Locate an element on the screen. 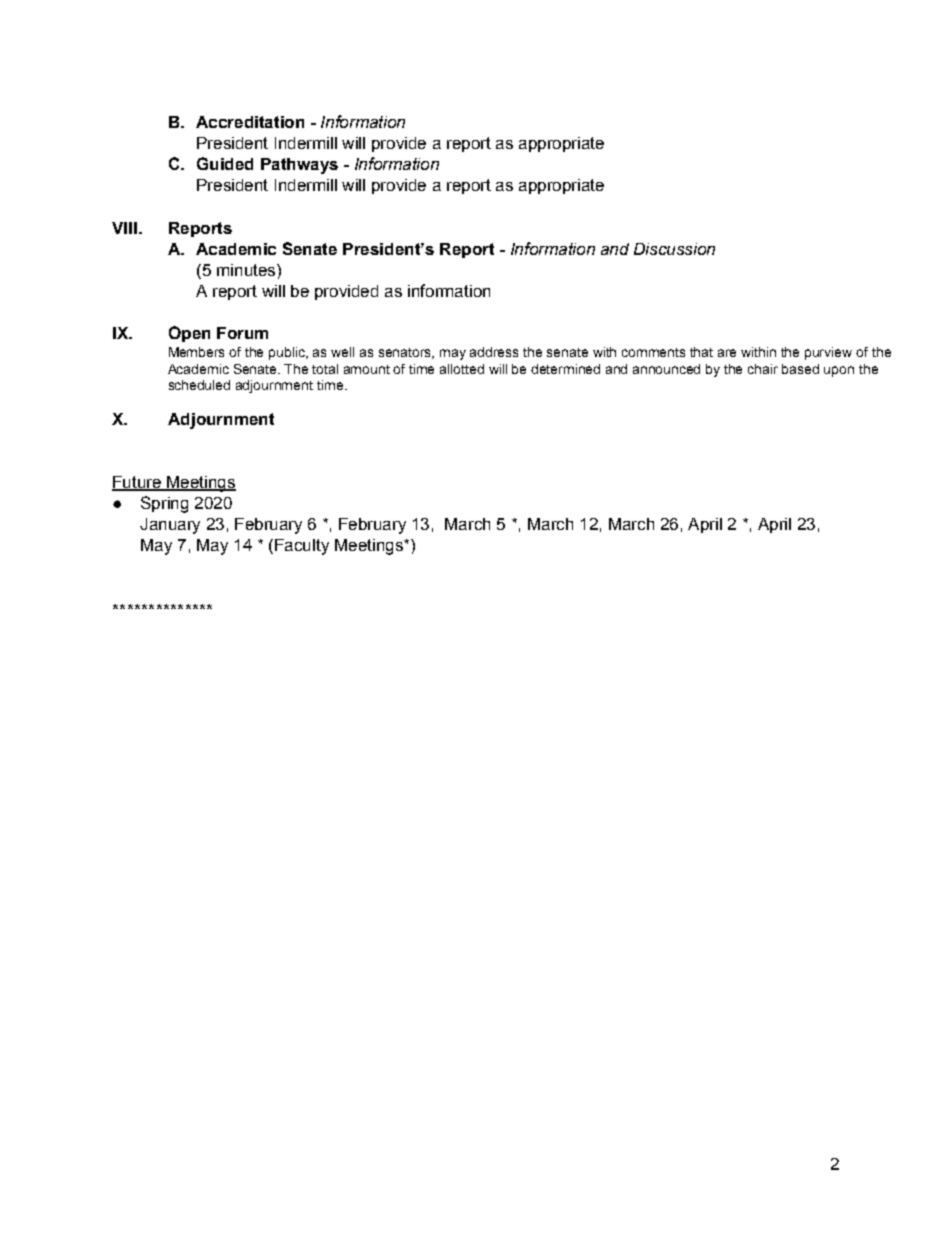 The image size is (952, 1233). Accreditation is located at coordinates (250, 122).
